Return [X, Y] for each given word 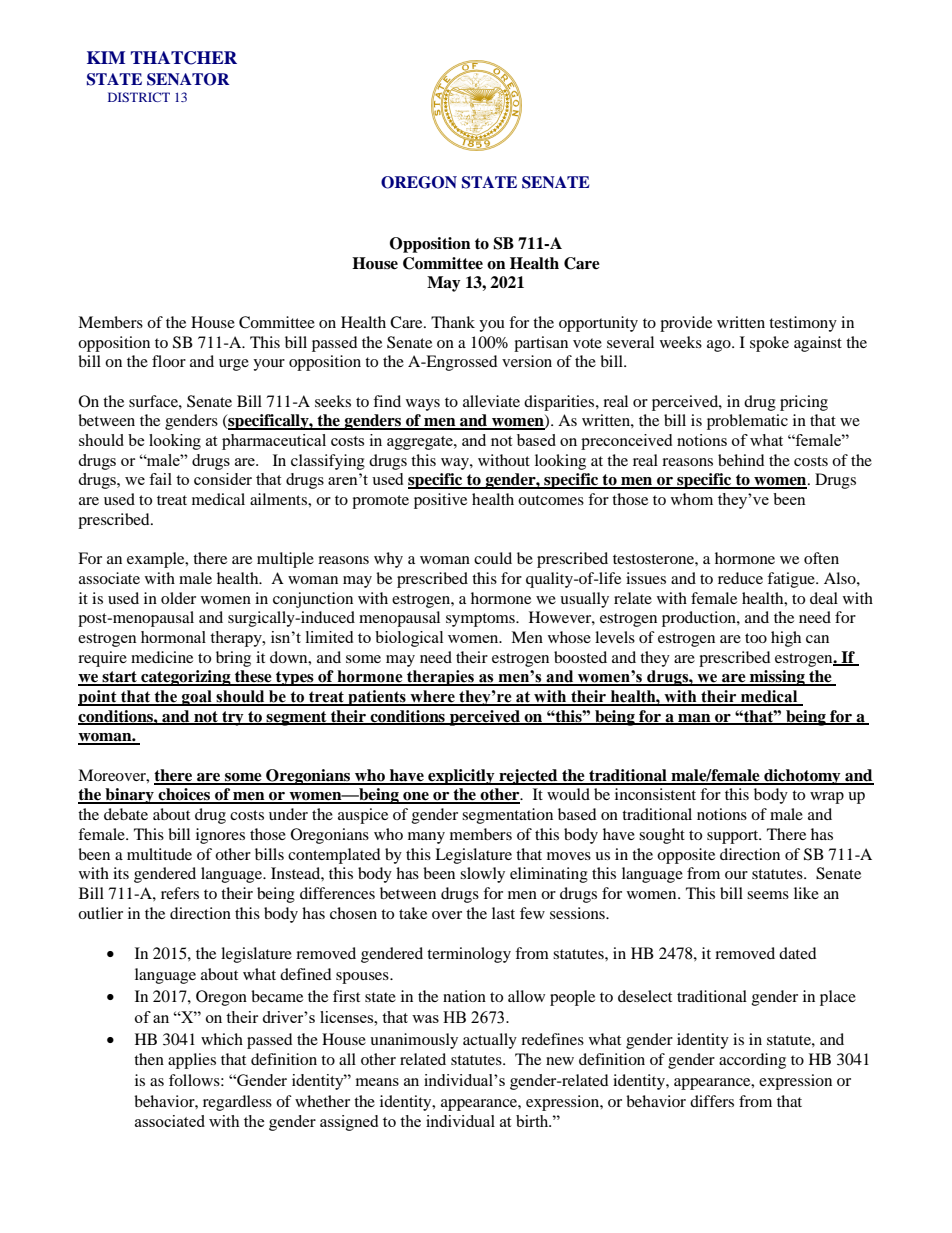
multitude [159, 854]
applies [192, 1061]
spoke [769, 344]
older [178, 598]
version [527, 361]
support [734, 837]
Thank [453, 322]
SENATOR [188, 79]
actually [490, 1041]
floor [169, 361]
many [426, 838]
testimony [803, 324]
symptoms [481, 620]
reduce [740, 578]
